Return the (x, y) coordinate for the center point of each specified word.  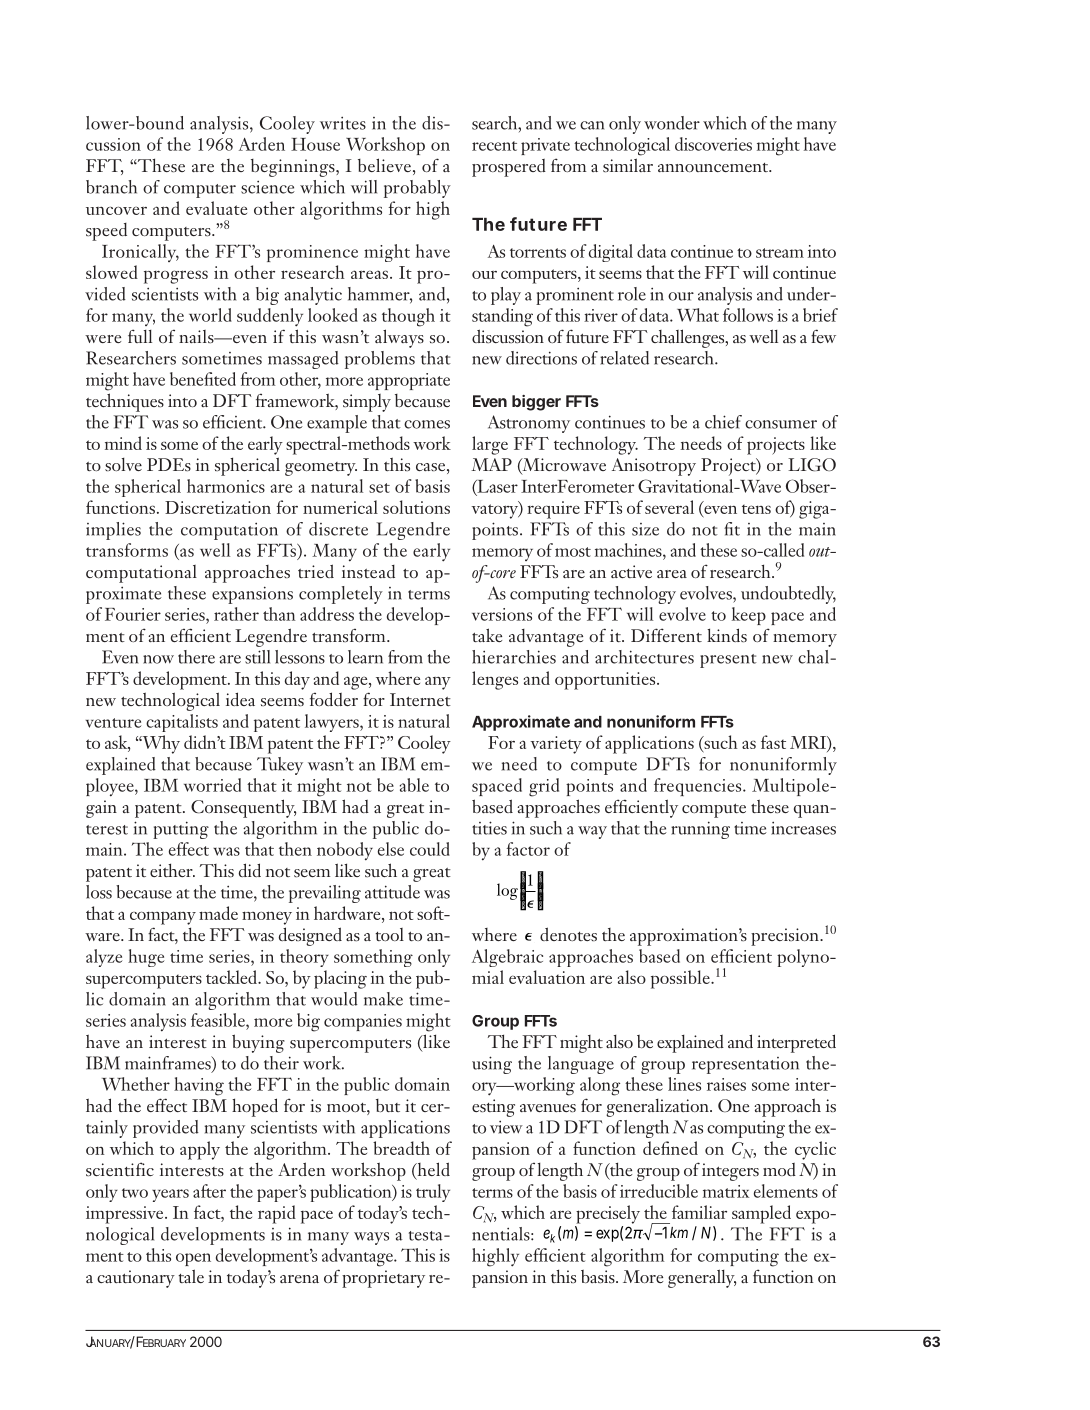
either (172, 870)
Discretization (218, 507)
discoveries (713, 144)
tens (756, 509)
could (430, 849)
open (193, 1259)
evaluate (216, 208)
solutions (416, 507)
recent (494, 146)
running (700, 830)
